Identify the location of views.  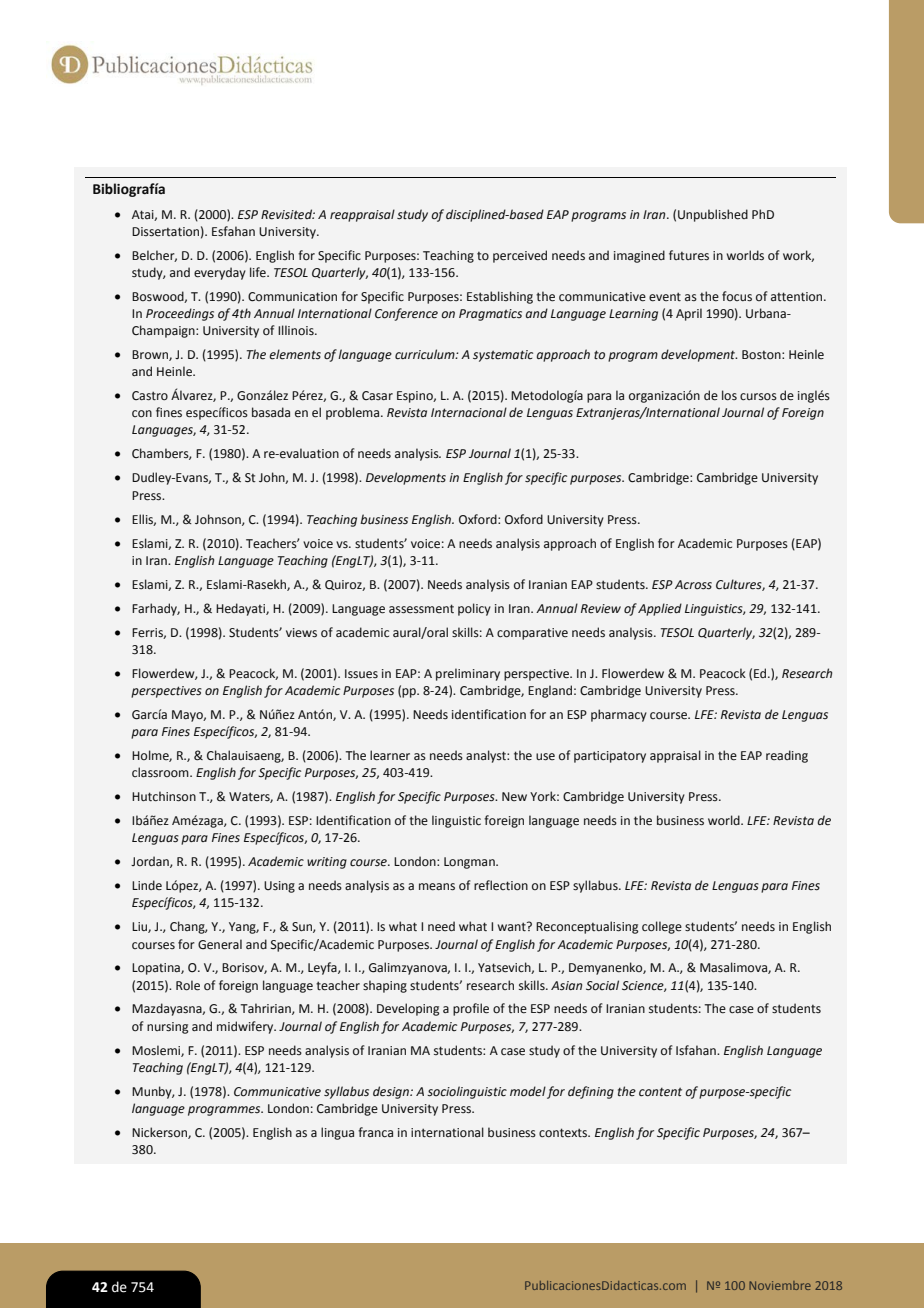
(301, 633).
